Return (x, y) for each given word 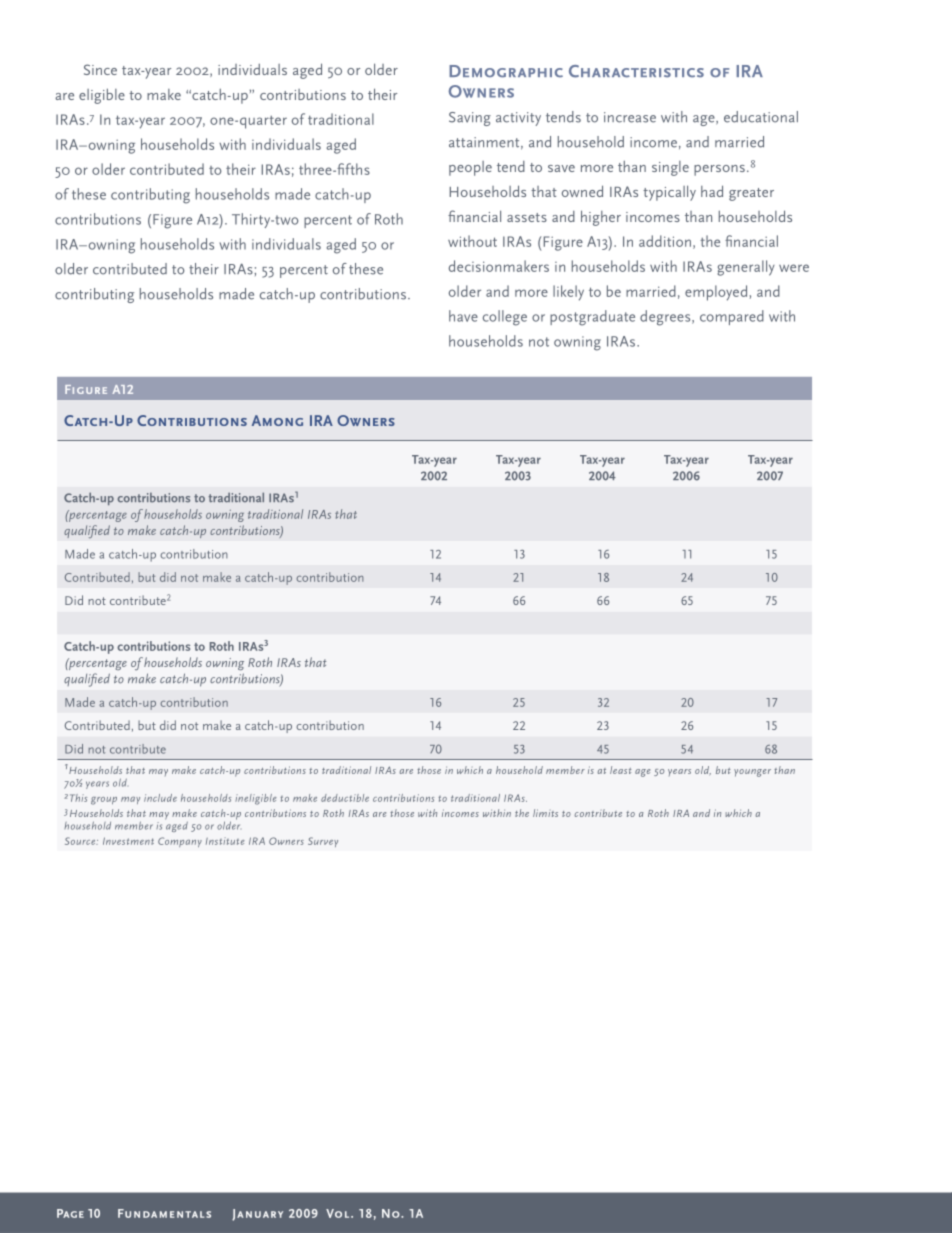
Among (277, 420)
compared (732, 317)
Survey (323, 842)
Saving (470, 119)
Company (180, 842)
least (620, 770)
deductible (345, 798)
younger (752, 773)
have (463, 316)
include (160, 798)
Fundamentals (164, 1213)
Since (100, 69)
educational (761, 117)
